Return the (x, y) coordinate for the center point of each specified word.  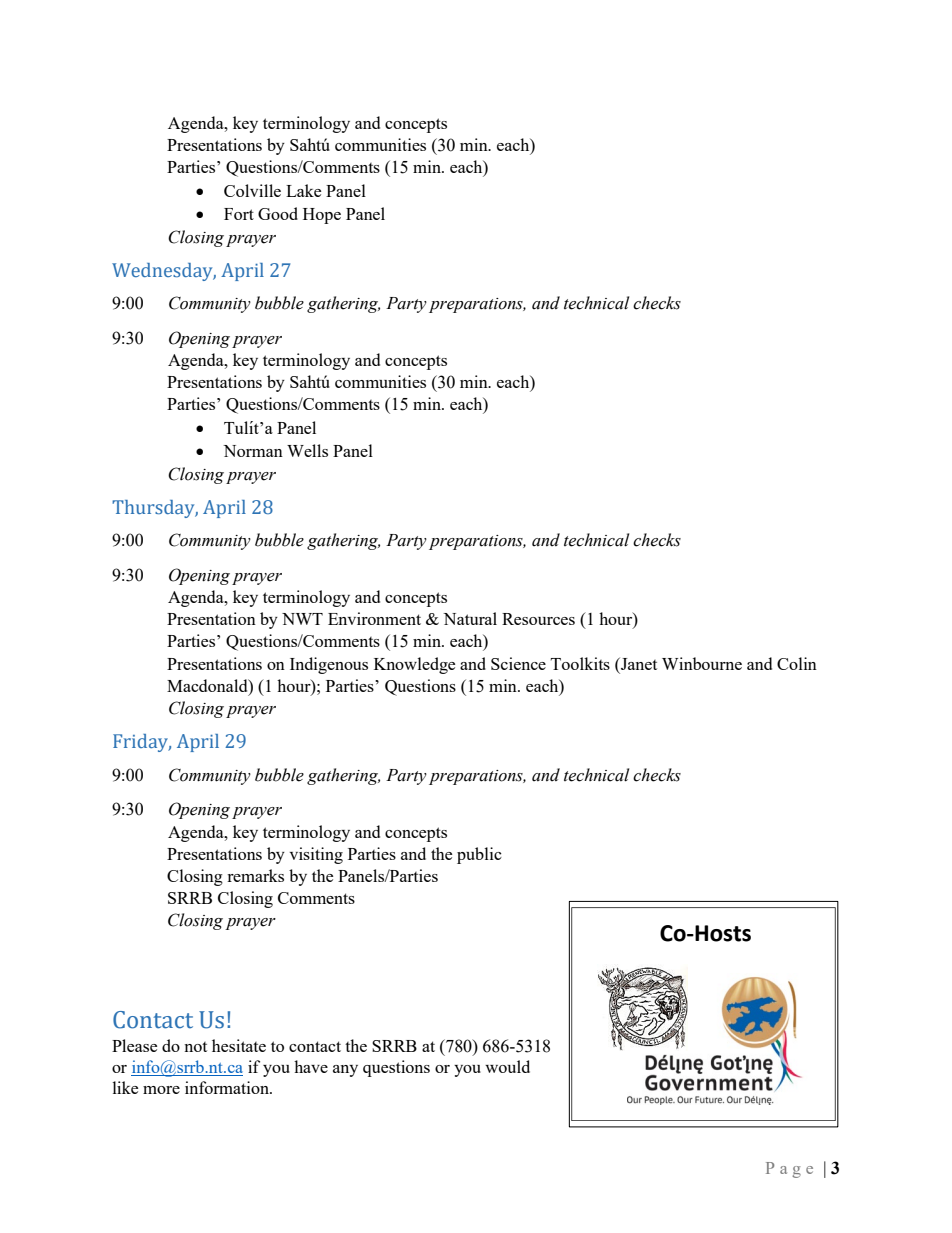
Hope (322, 216)
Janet (638, 663)
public (479, 855)
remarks (255, 875)
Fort (239, 214)
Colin (797, 663)
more (161, 1090)
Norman (253, 451)
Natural (470, 618)
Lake (303, 190)
